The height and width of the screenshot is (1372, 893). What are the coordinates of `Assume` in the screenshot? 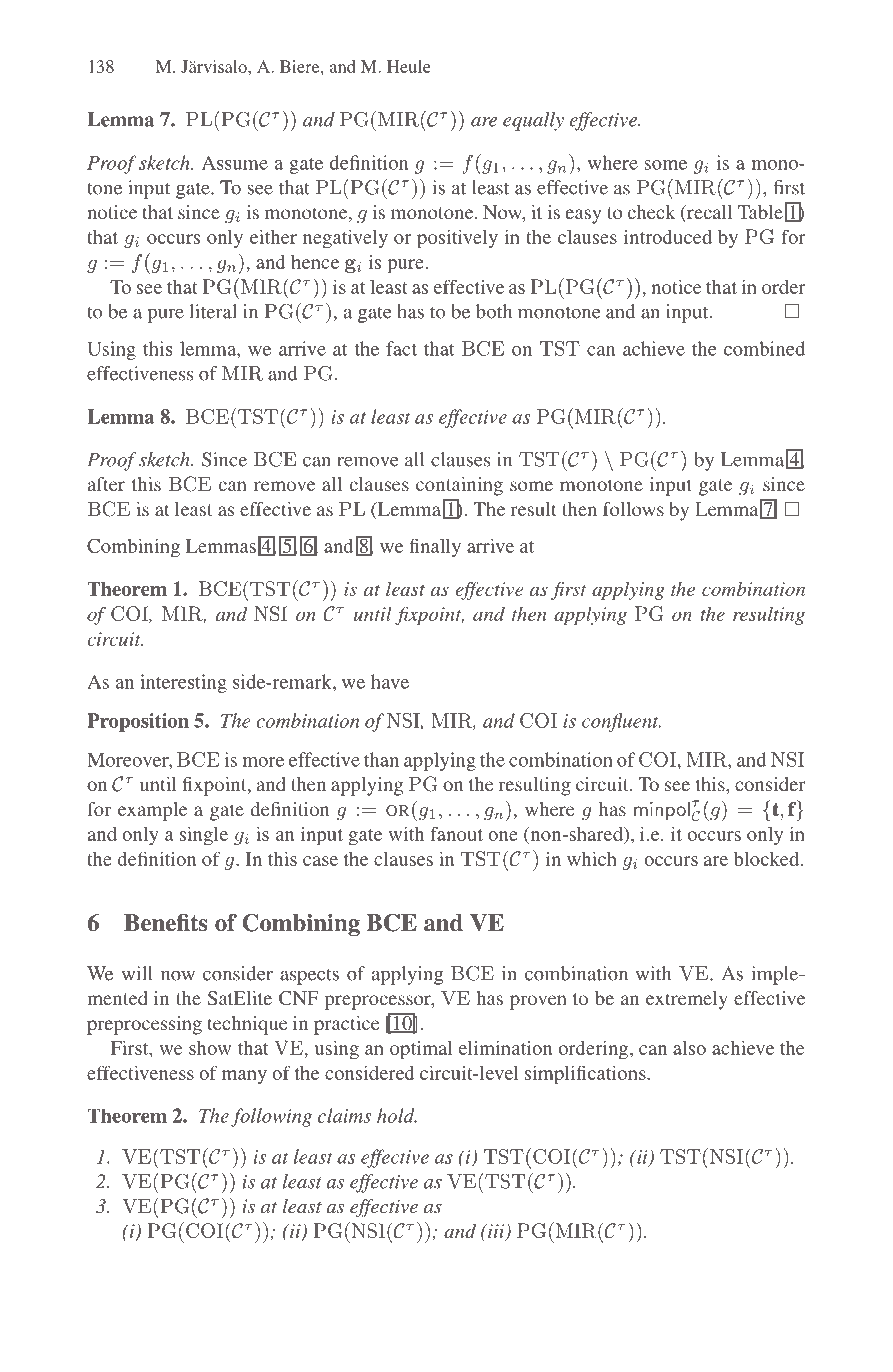 It's located at (235, 162).
